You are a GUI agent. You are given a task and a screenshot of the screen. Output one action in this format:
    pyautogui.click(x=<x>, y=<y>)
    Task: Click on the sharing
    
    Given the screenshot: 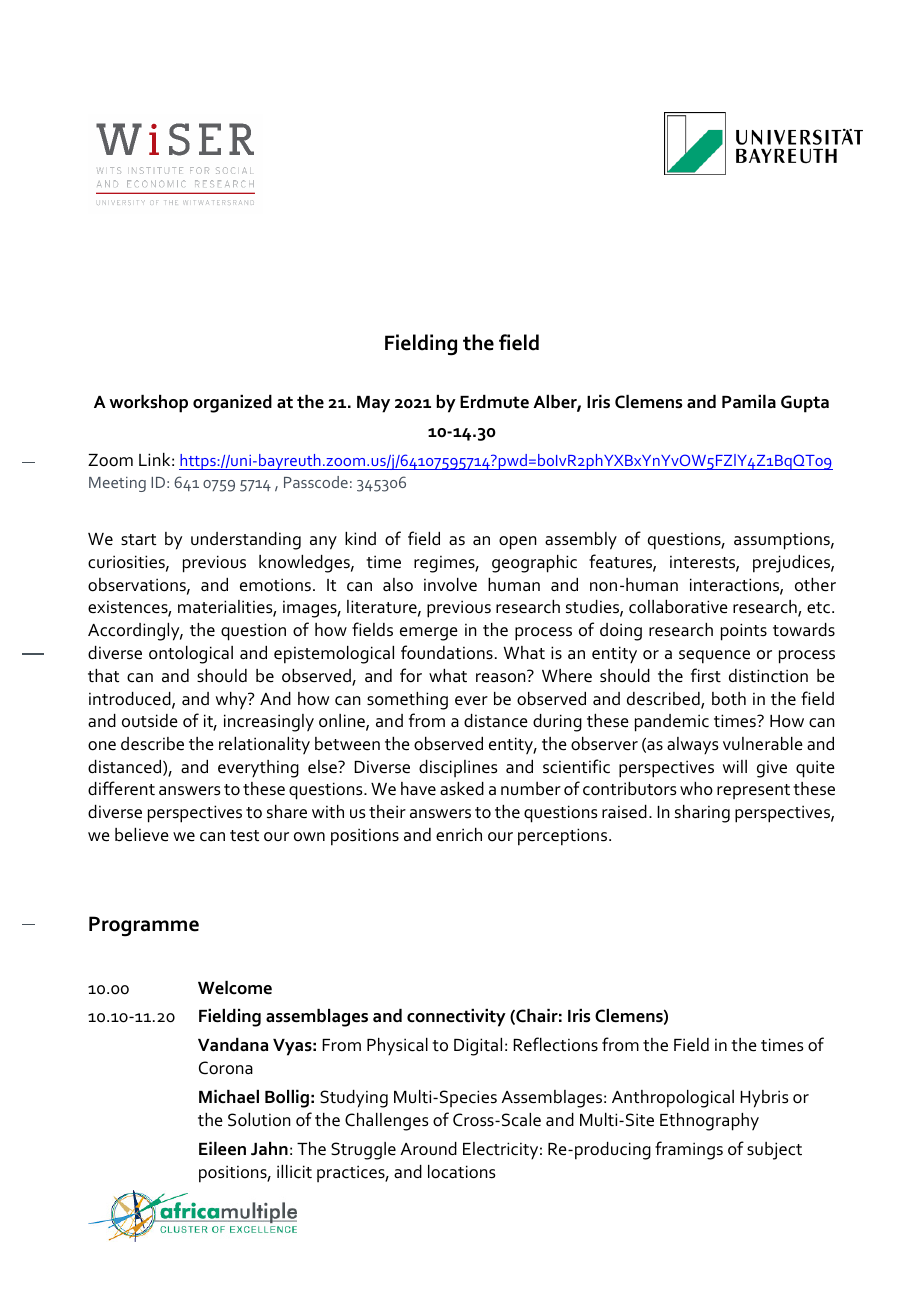 What is the action you would take?
    pyautogui.click(x=702, y=814)
